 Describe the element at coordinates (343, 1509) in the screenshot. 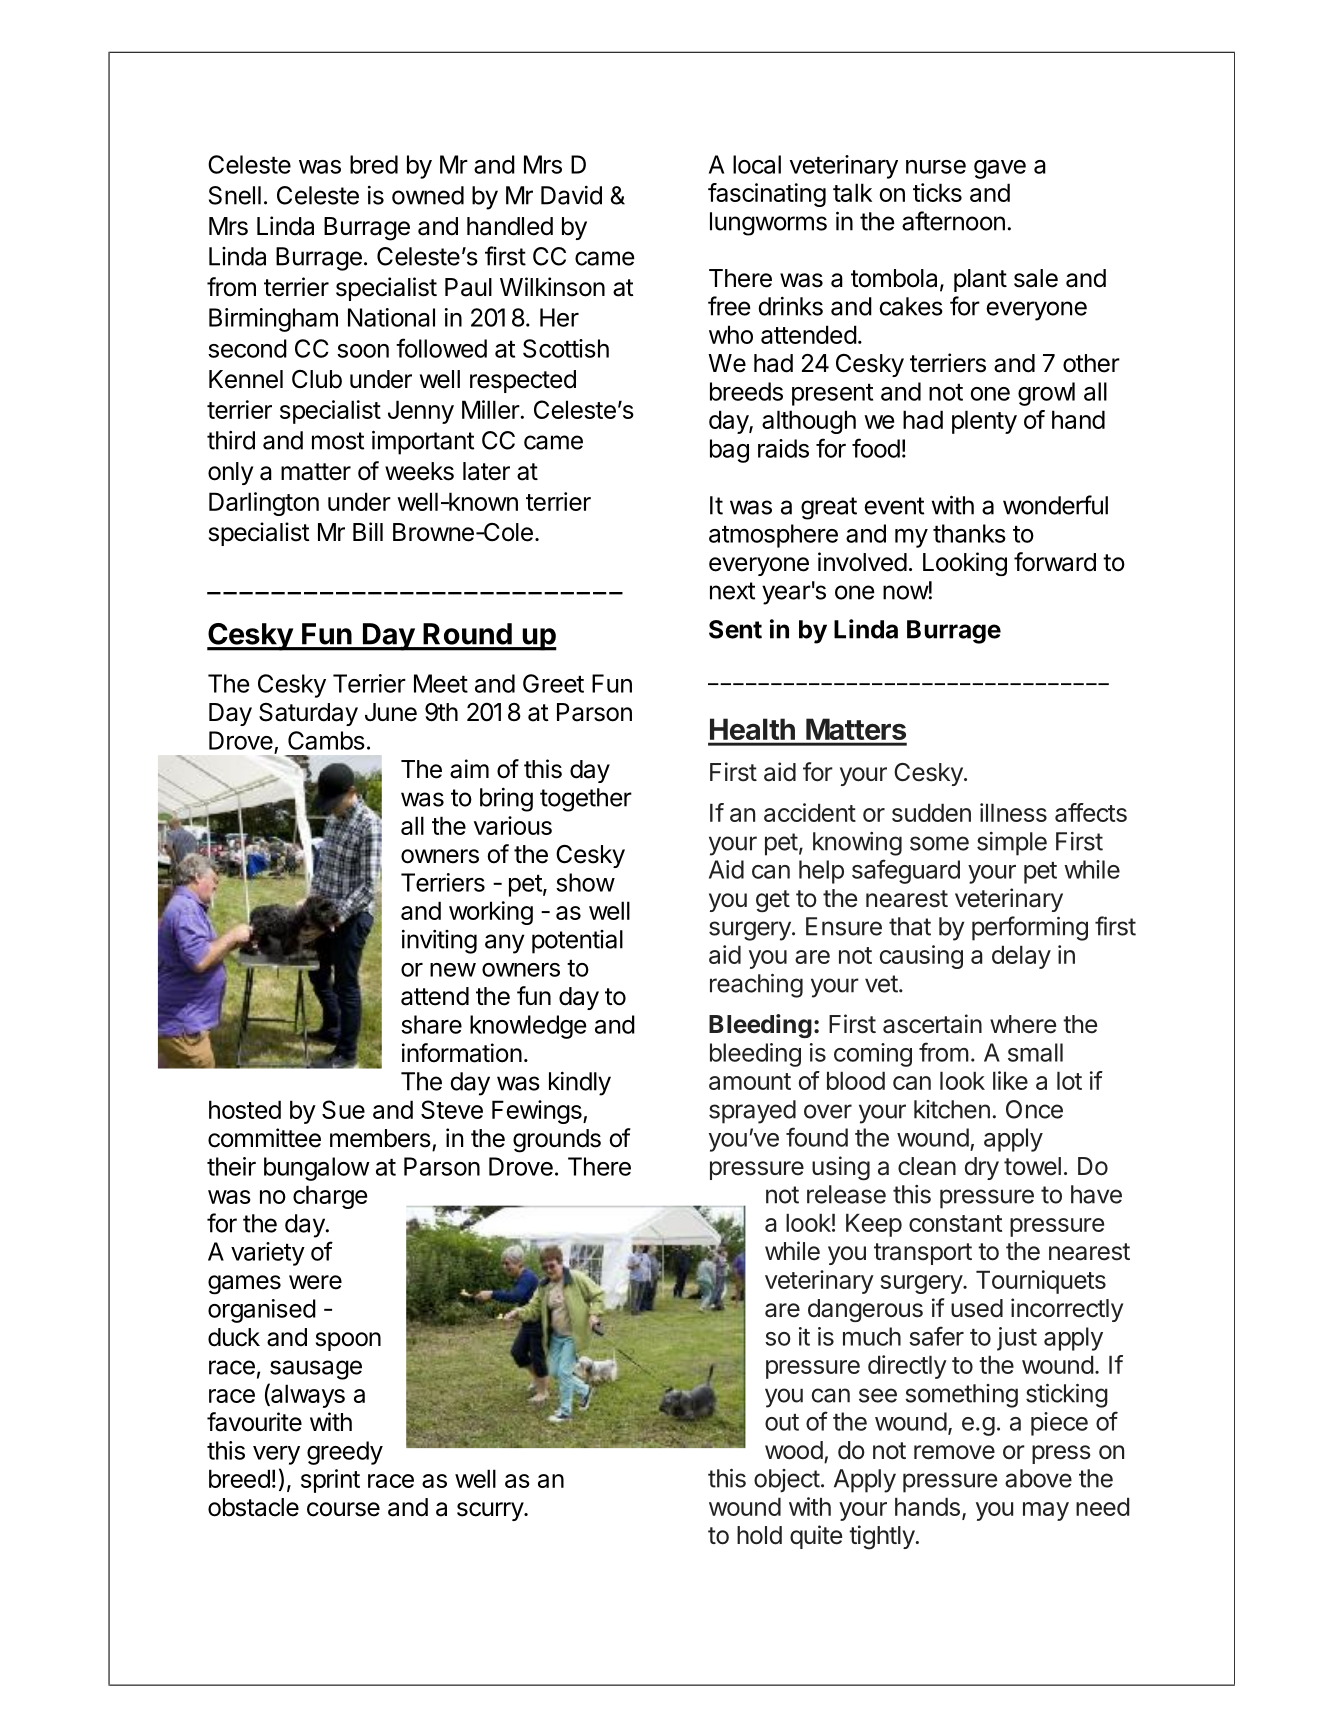

I see `course` at that location.
